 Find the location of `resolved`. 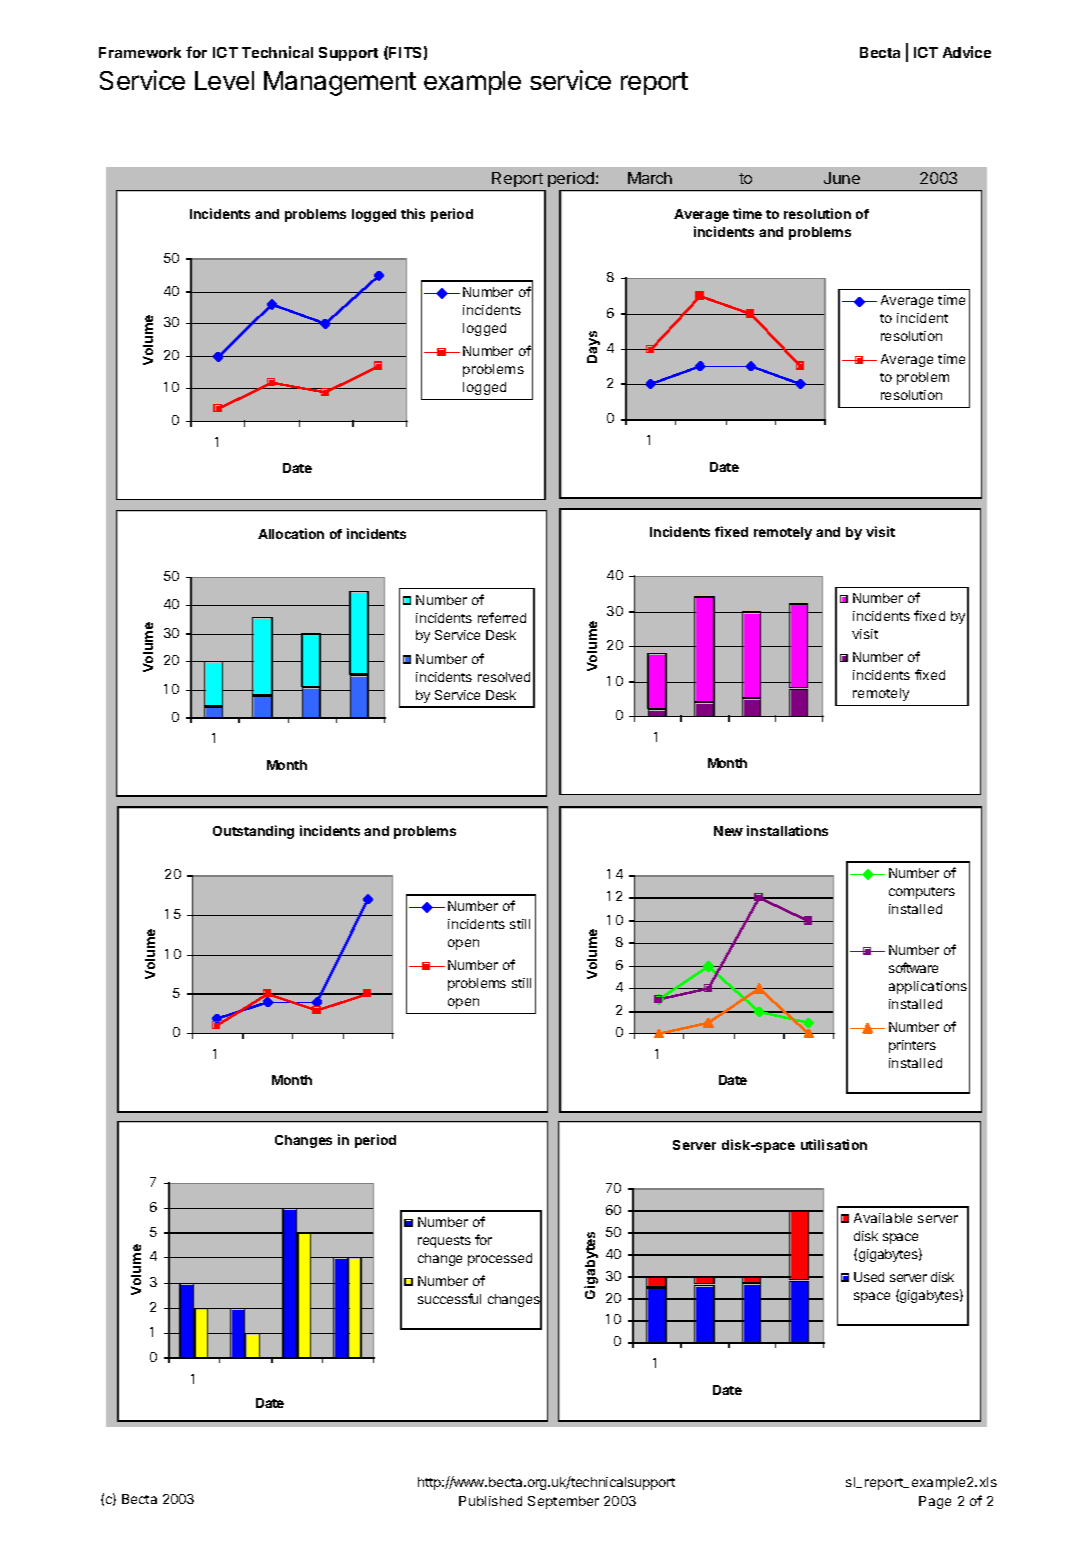

resolved is located at coordinates (504, 677).
